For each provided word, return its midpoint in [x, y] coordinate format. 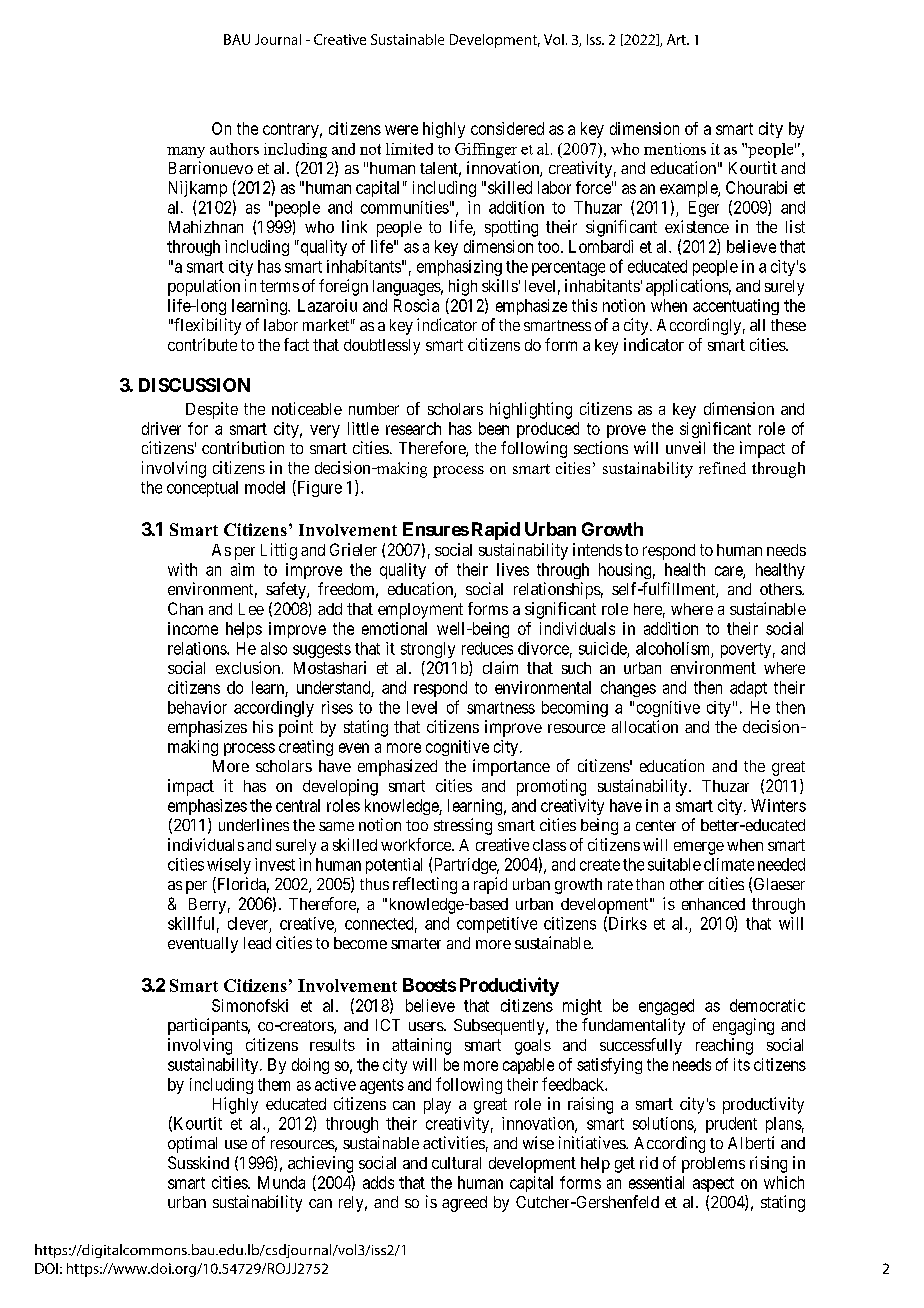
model [265, 487]
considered [507, 128]
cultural [456, 1163]
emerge [699, 848]
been [494, 428]
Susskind [198, 1162]
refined [722, 468]
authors [234, 149]
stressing [463, 826]
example [689, 189]
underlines [254, 824]
